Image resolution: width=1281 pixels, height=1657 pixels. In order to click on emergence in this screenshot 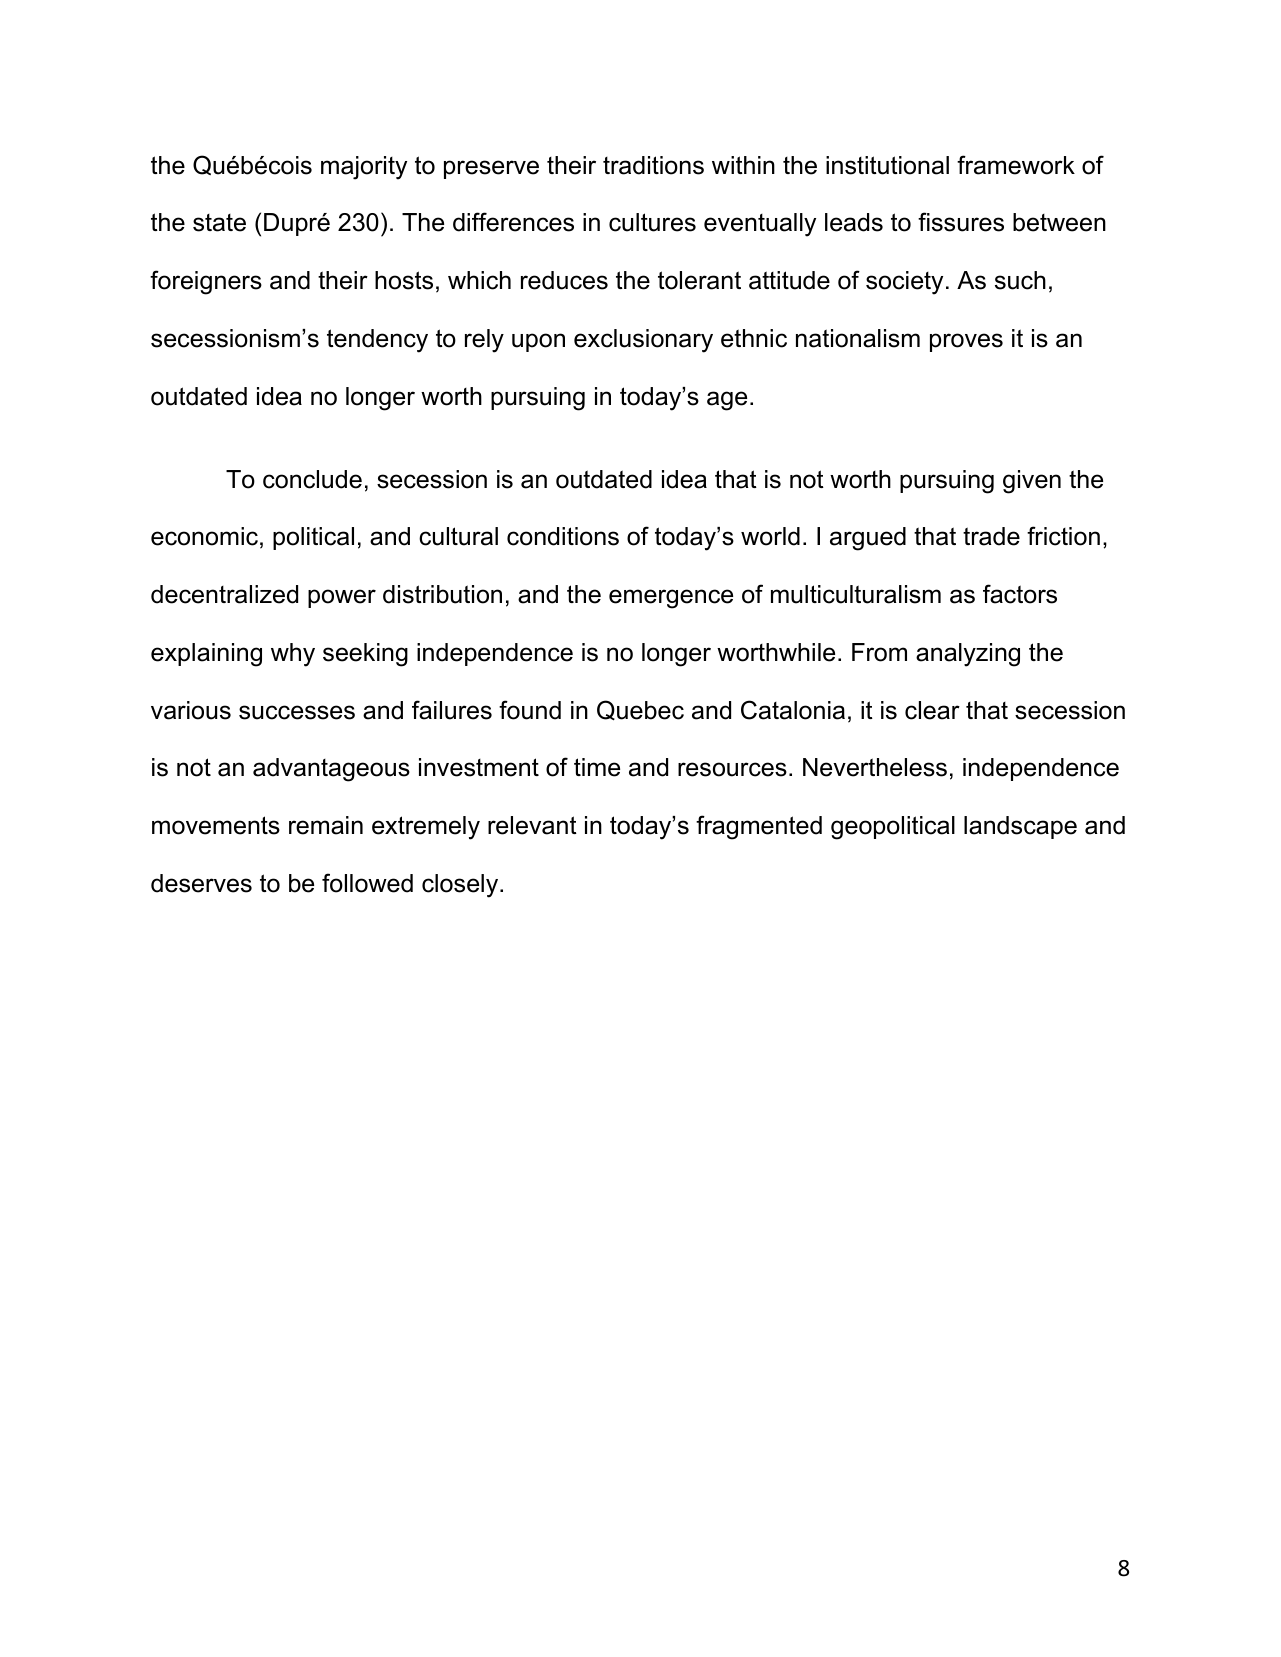, I will do `click(671, 599)`.
